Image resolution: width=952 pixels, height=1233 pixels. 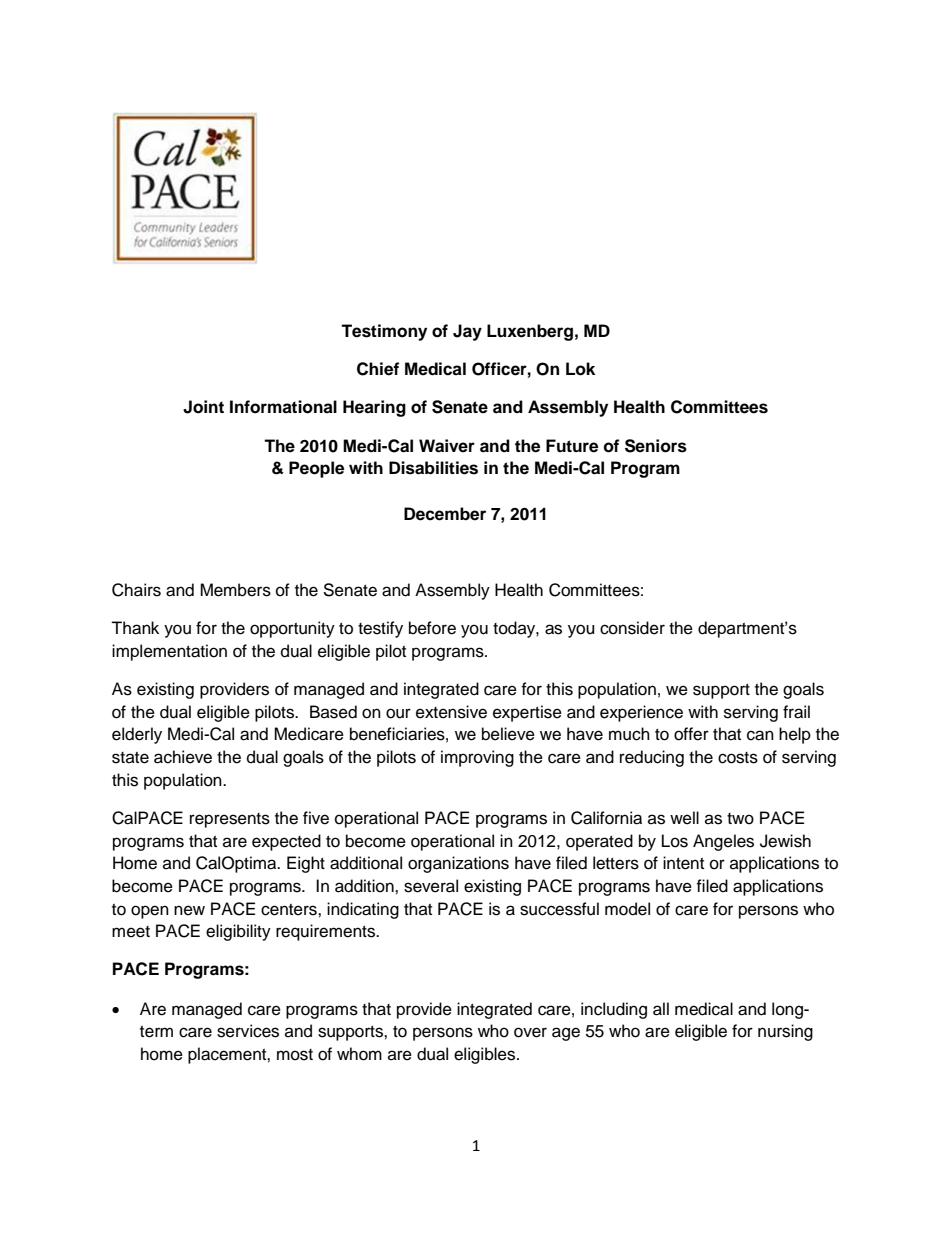 I want to click on improving, so click(x=477, y=758).
